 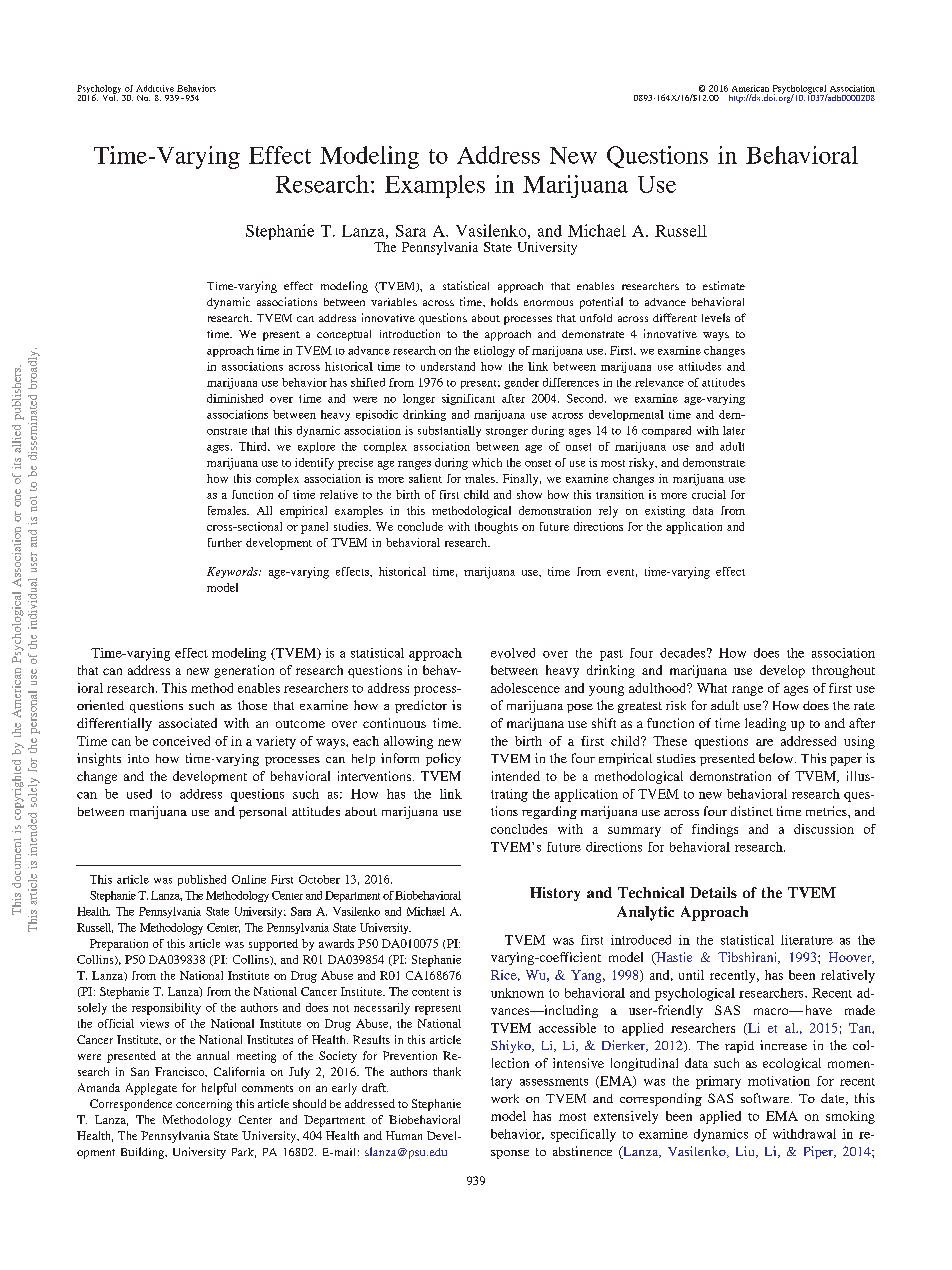 I want to click on evolved, so click(x=513, y=653).
